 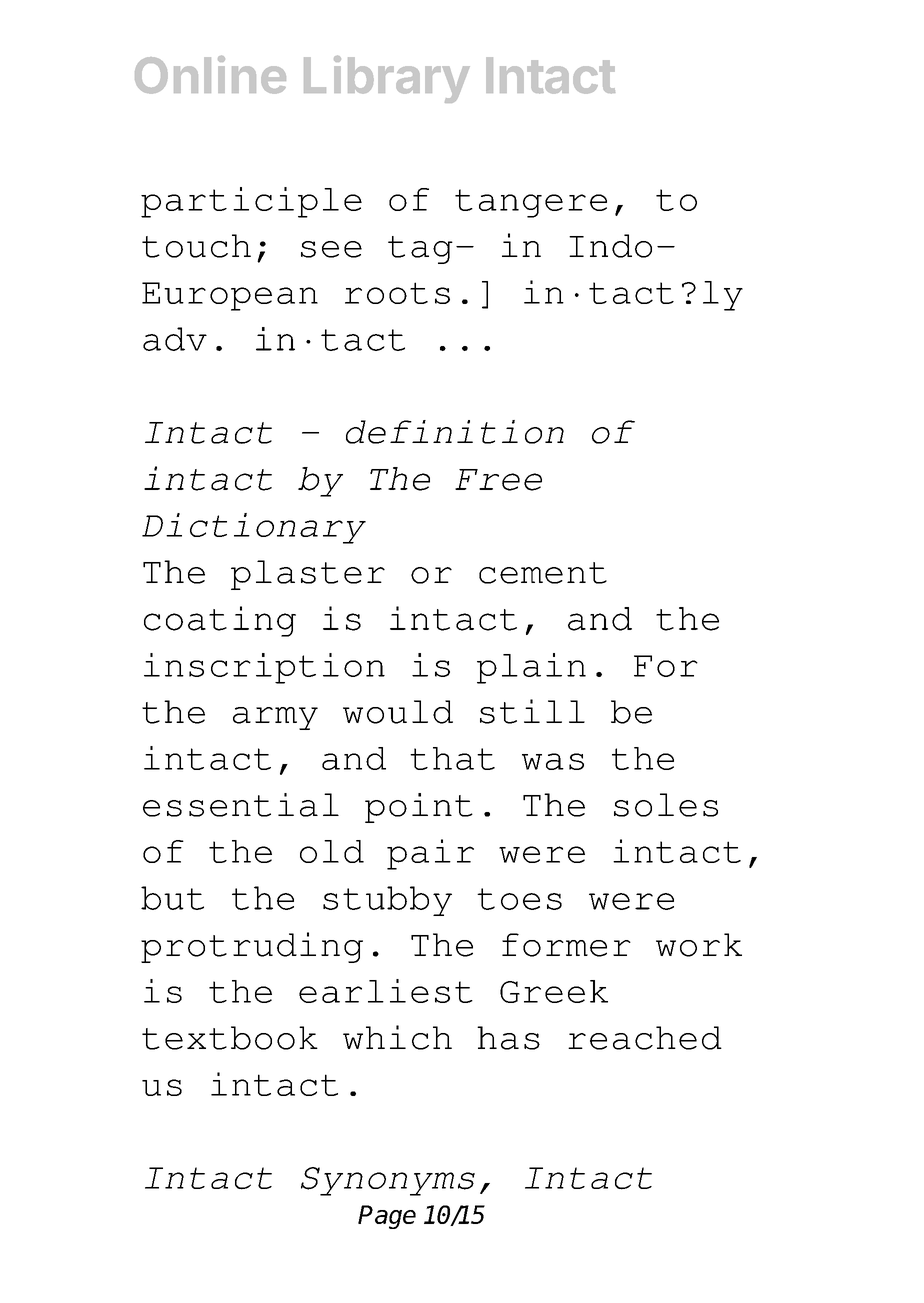 I want to click on Dictionary, so click(x=254, y=528).
